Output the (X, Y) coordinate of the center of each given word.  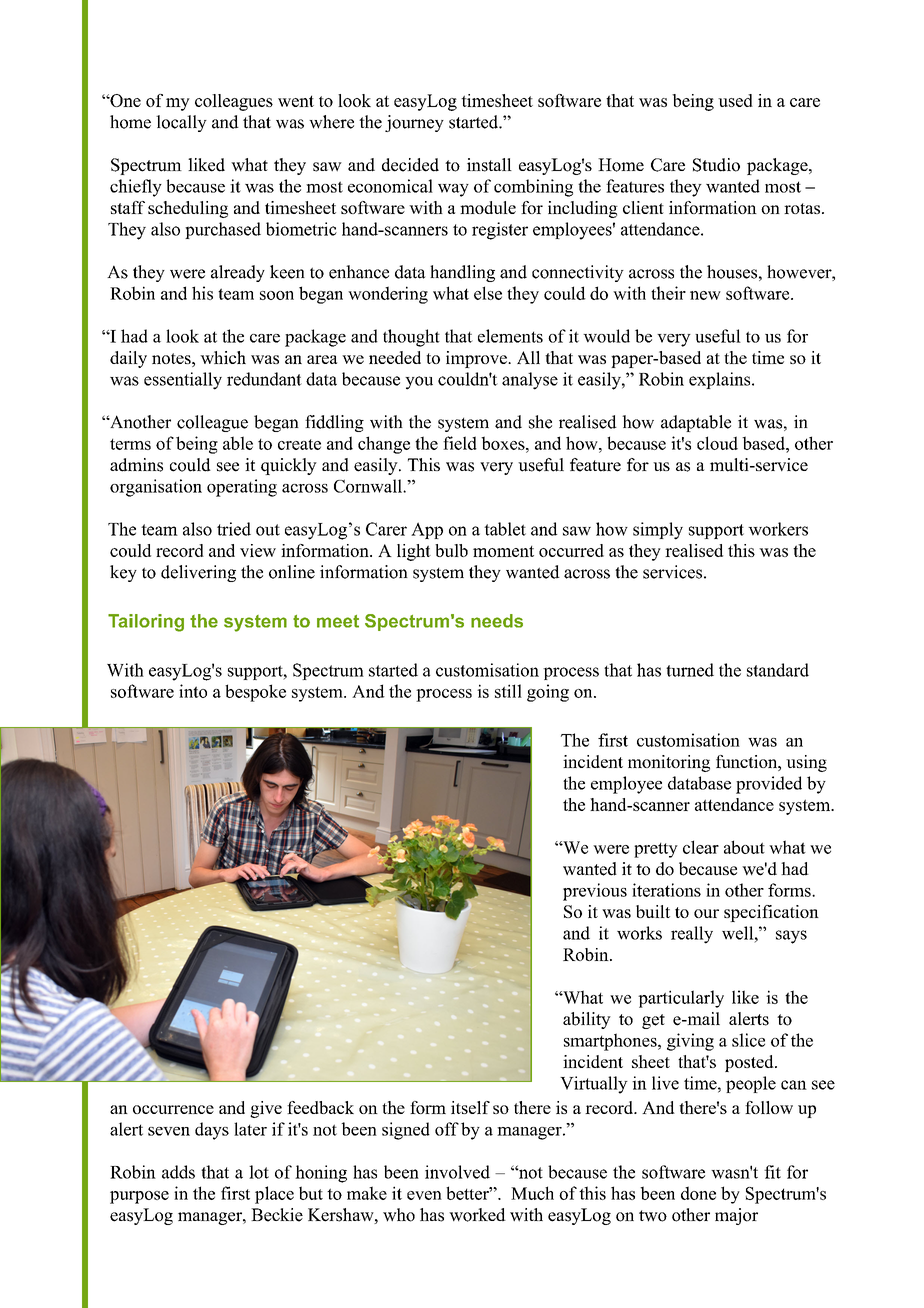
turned (690, 670)
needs (497, 621)
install (489, 165)
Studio (716, 165)
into (193, 691)
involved (457, 1172)
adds (178, 1172)
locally (181, 123)
